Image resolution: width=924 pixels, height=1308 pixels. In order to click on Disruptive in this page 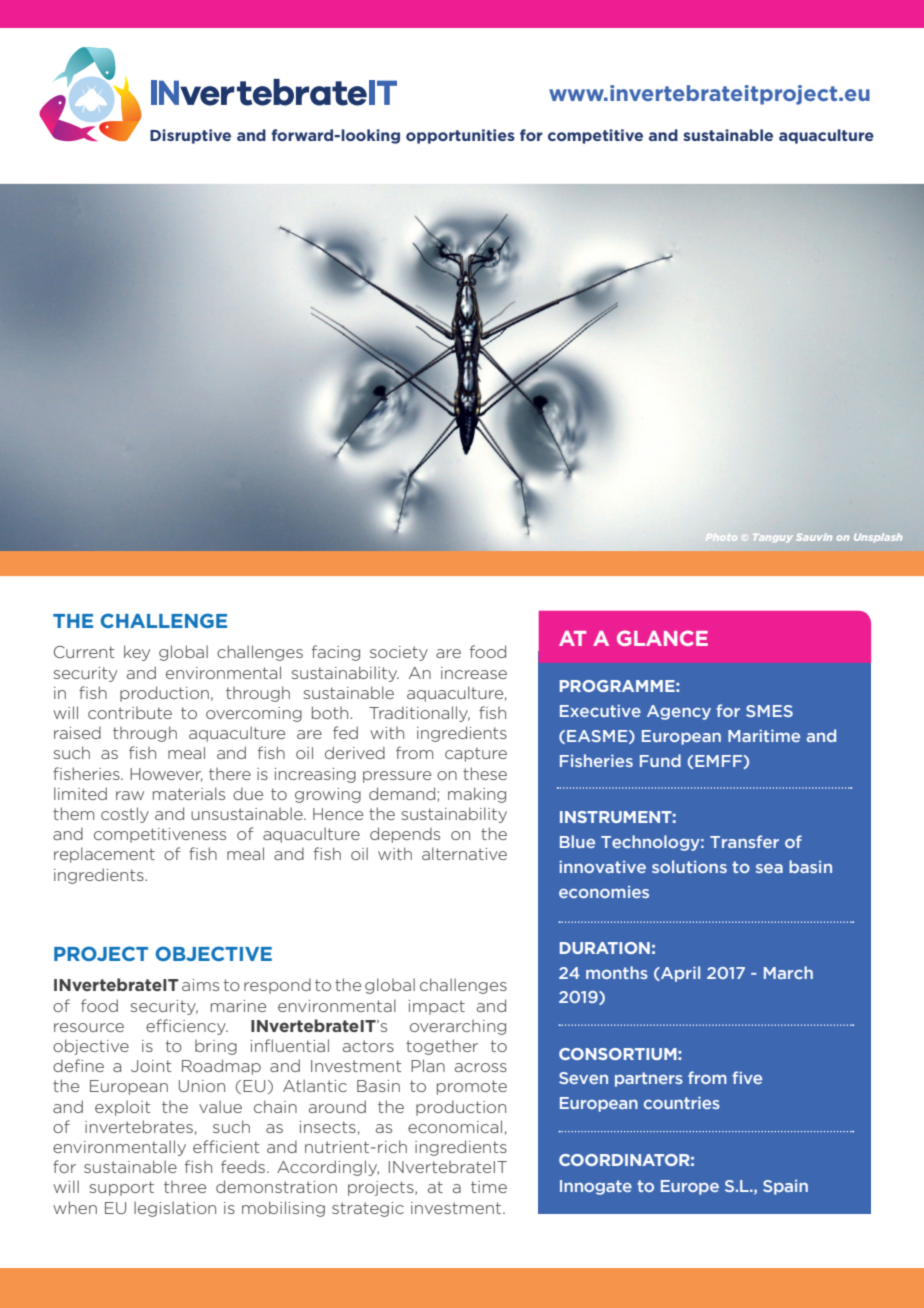, I will do `click(190, 136)`.
